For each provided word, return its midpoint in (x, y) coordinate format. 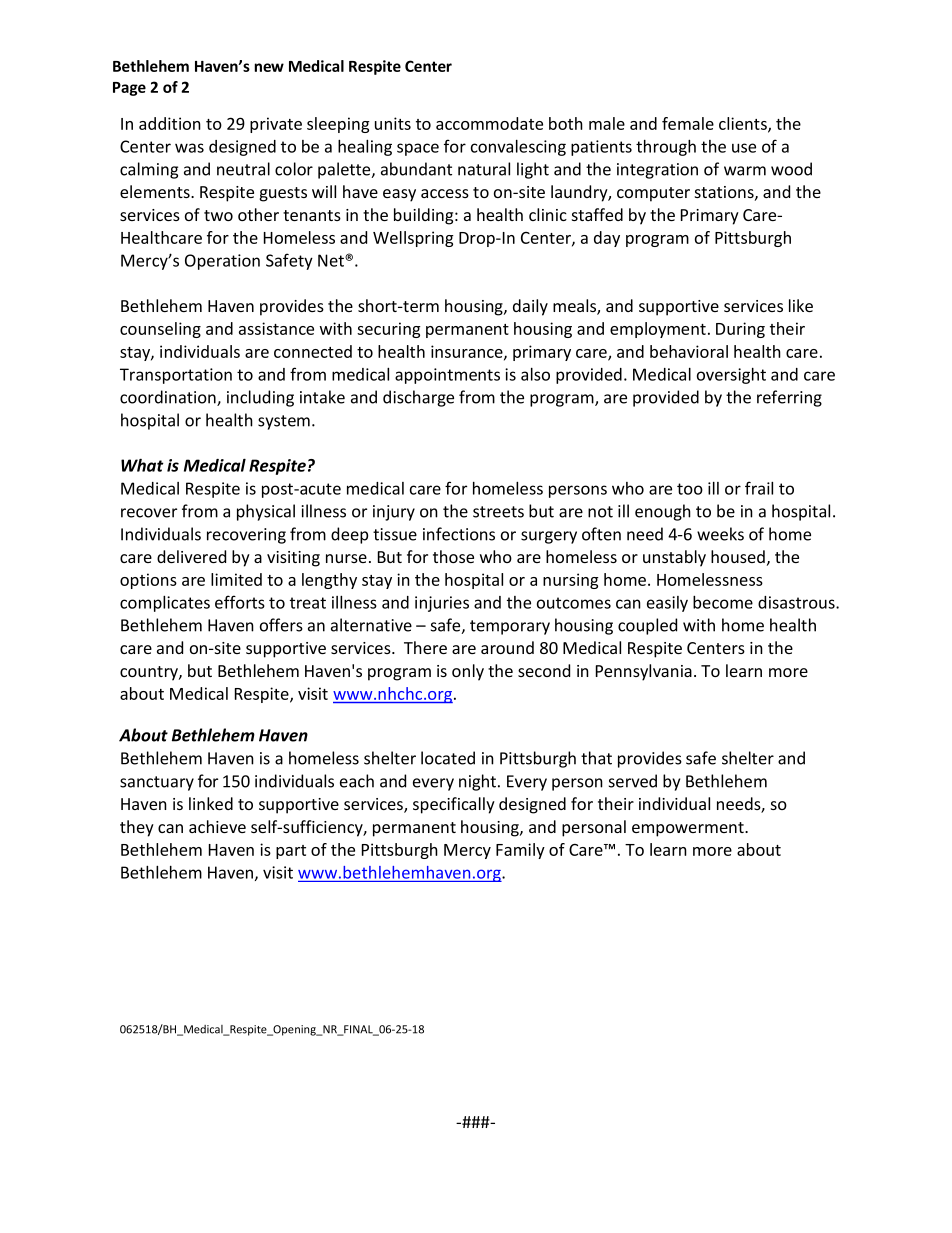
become (723, 602)
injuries (442, 604)
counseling (160, 330)
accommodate (489, 123)
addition (170, 123)
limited (236, 579)
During (740, 330)
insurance (468, 352)
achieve (217, 826)
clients (744, 124)
